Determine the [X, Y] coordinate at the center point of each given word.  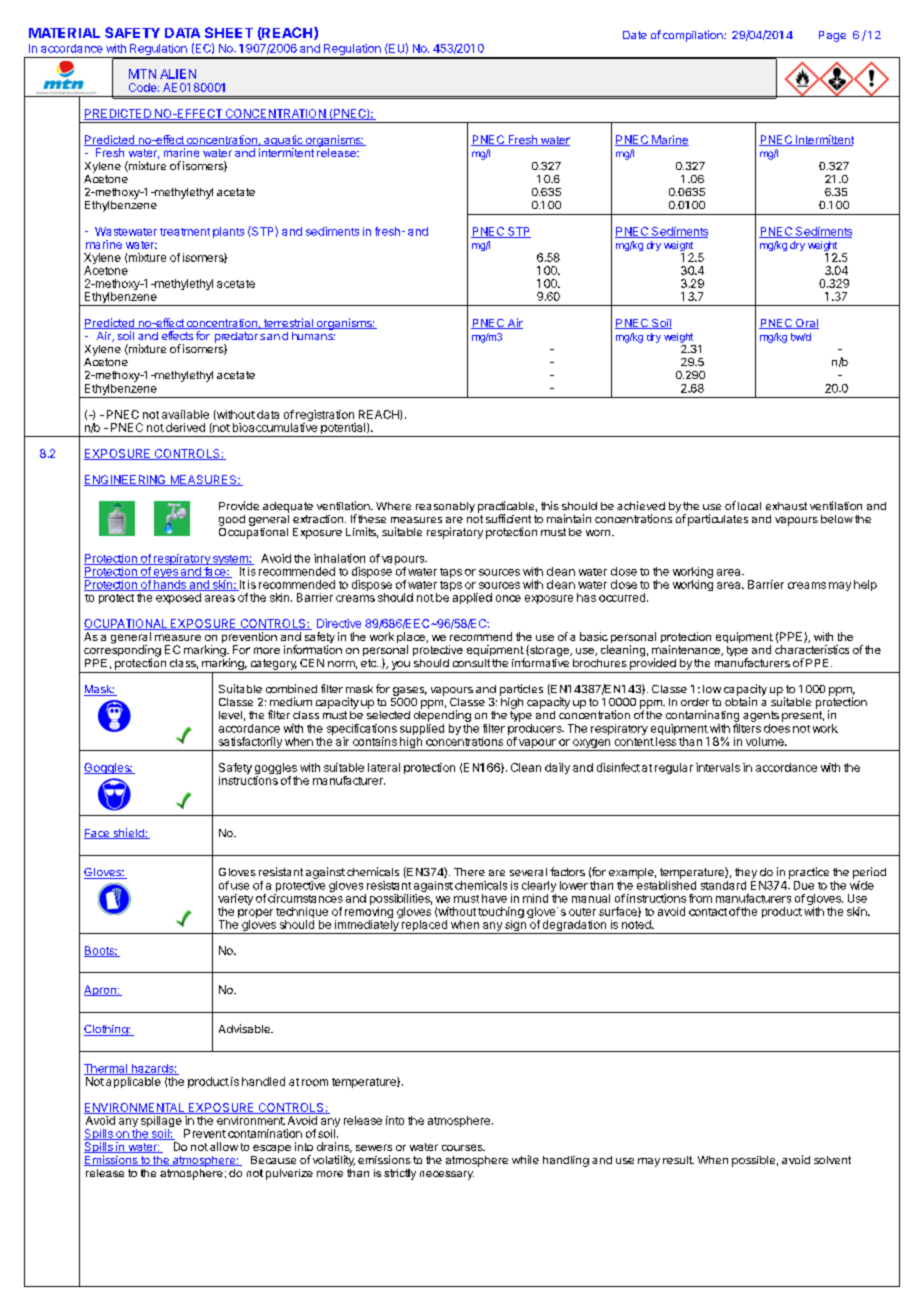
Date [635, 35]
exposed [178, 598]
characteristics [812, 649]
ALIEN [178, 74]
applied [472, 598]
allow [224, 1146]
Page [832, 36]
